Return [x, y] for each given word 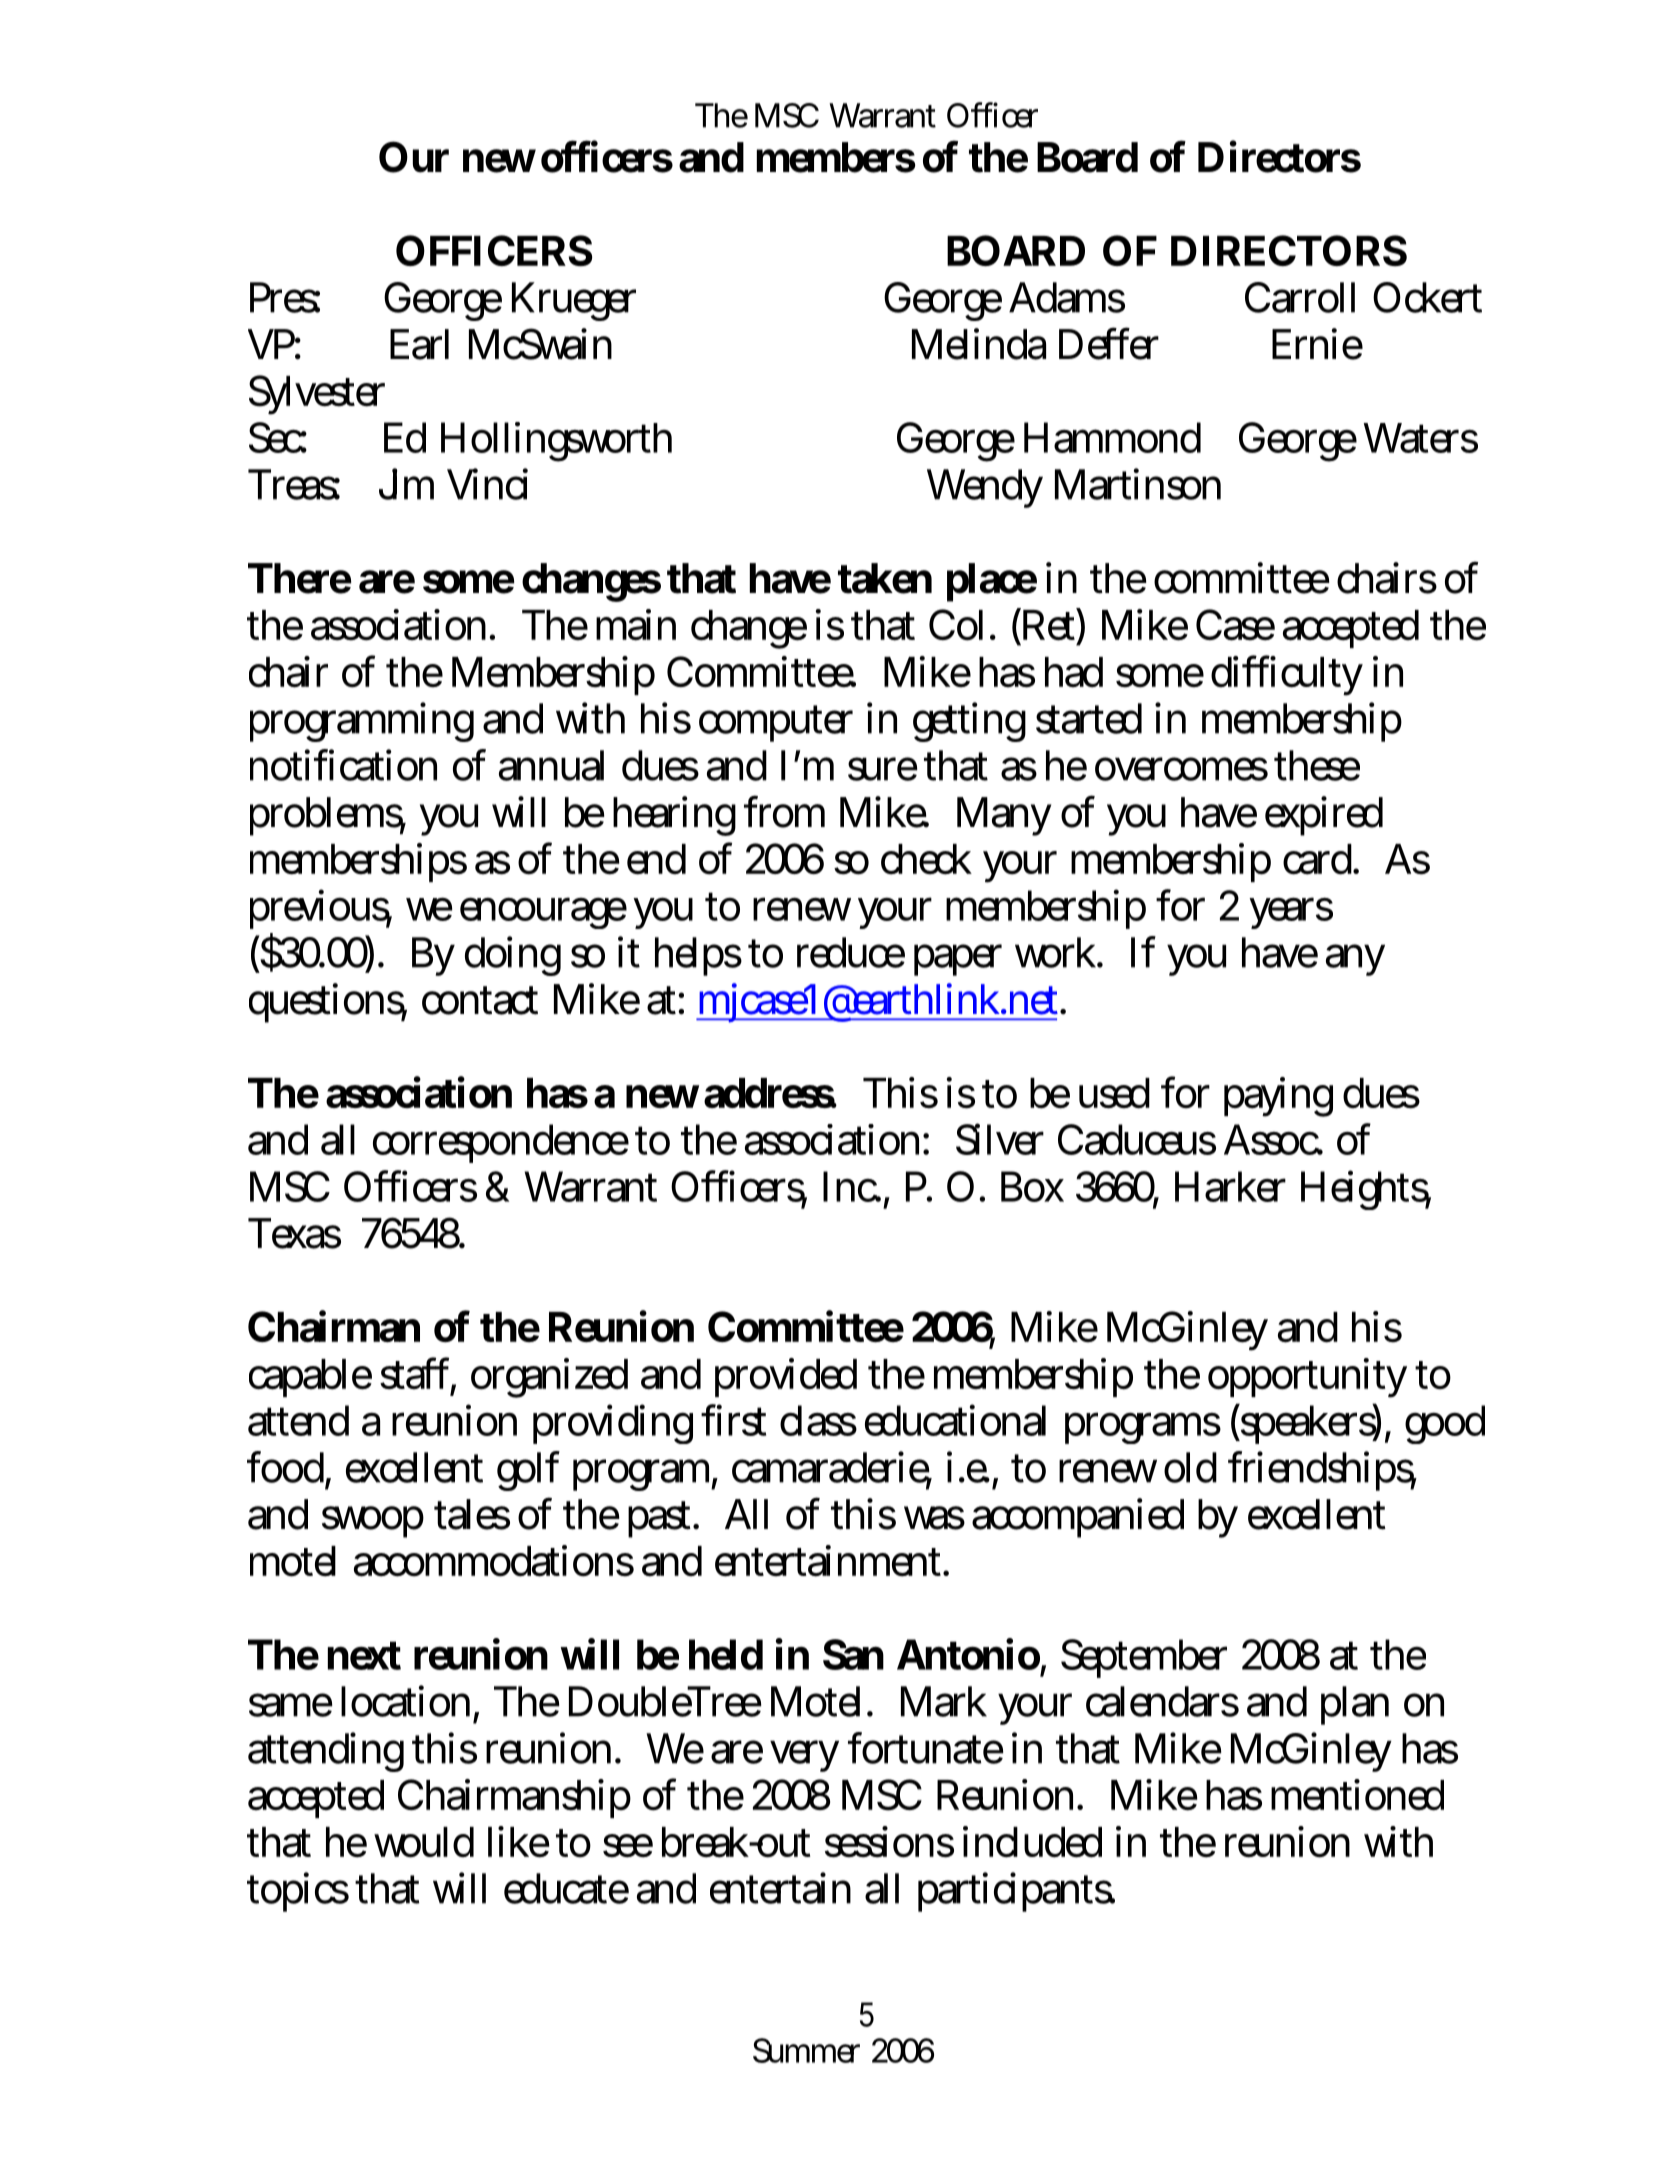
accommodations [494, 1561]
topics [298, 1892]
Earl [419, 344]
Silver [1000, 1139]
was [934, 1518]
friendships [1322, 1471]
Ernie [1317, 344]
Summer [806, 2050]
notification [343, 765]
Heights [1366, 1190]
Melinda [979, 344]
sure [883, 769]
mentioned [1357, 1795]
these [1317, 765]
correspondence [501, 1143]
